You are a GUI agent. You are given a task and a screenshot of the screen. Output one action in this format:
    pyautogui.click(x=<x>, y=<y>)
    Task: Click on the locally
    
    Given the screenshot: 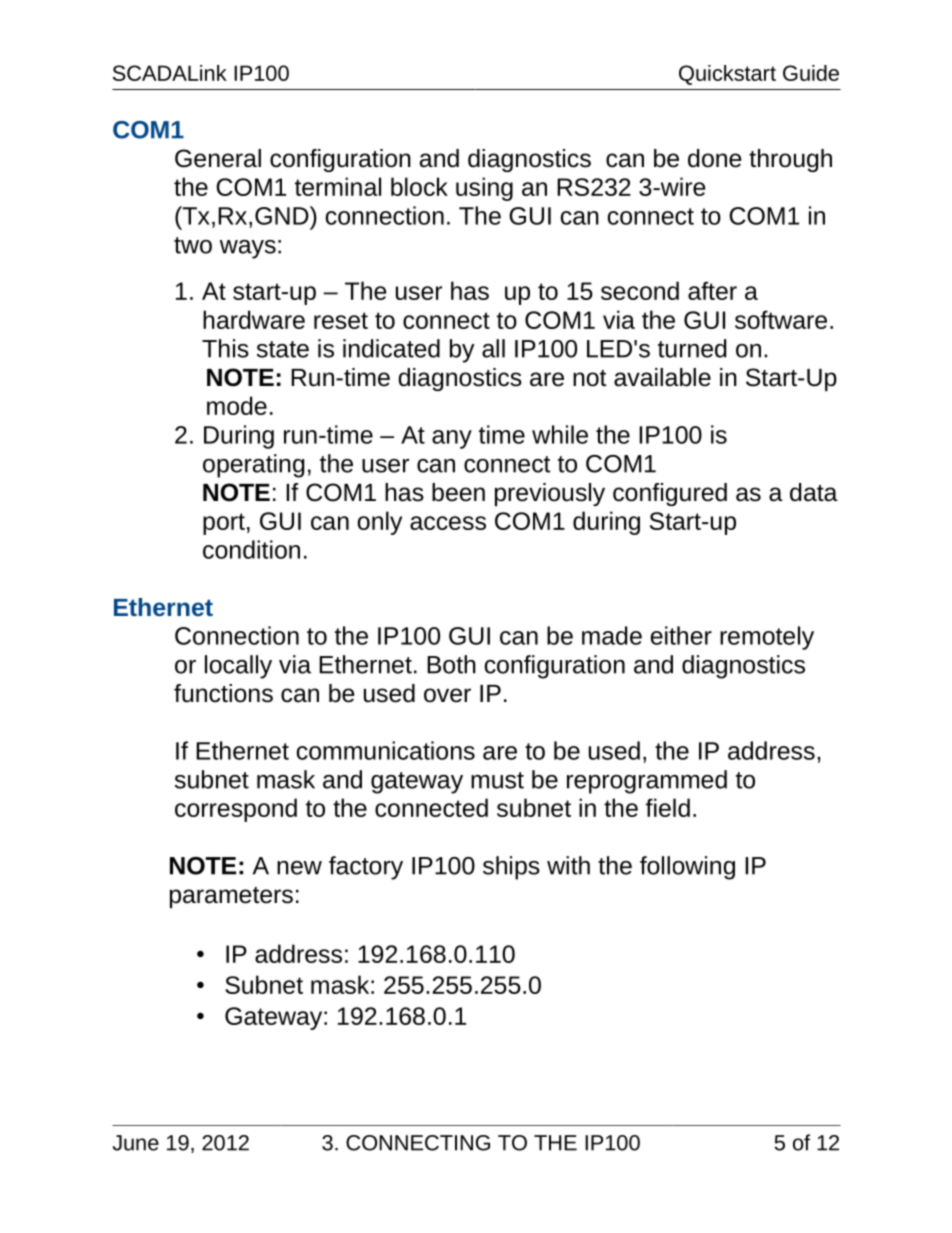 What is the action you would take?
    pyautogui.click(x=238, y=667)
